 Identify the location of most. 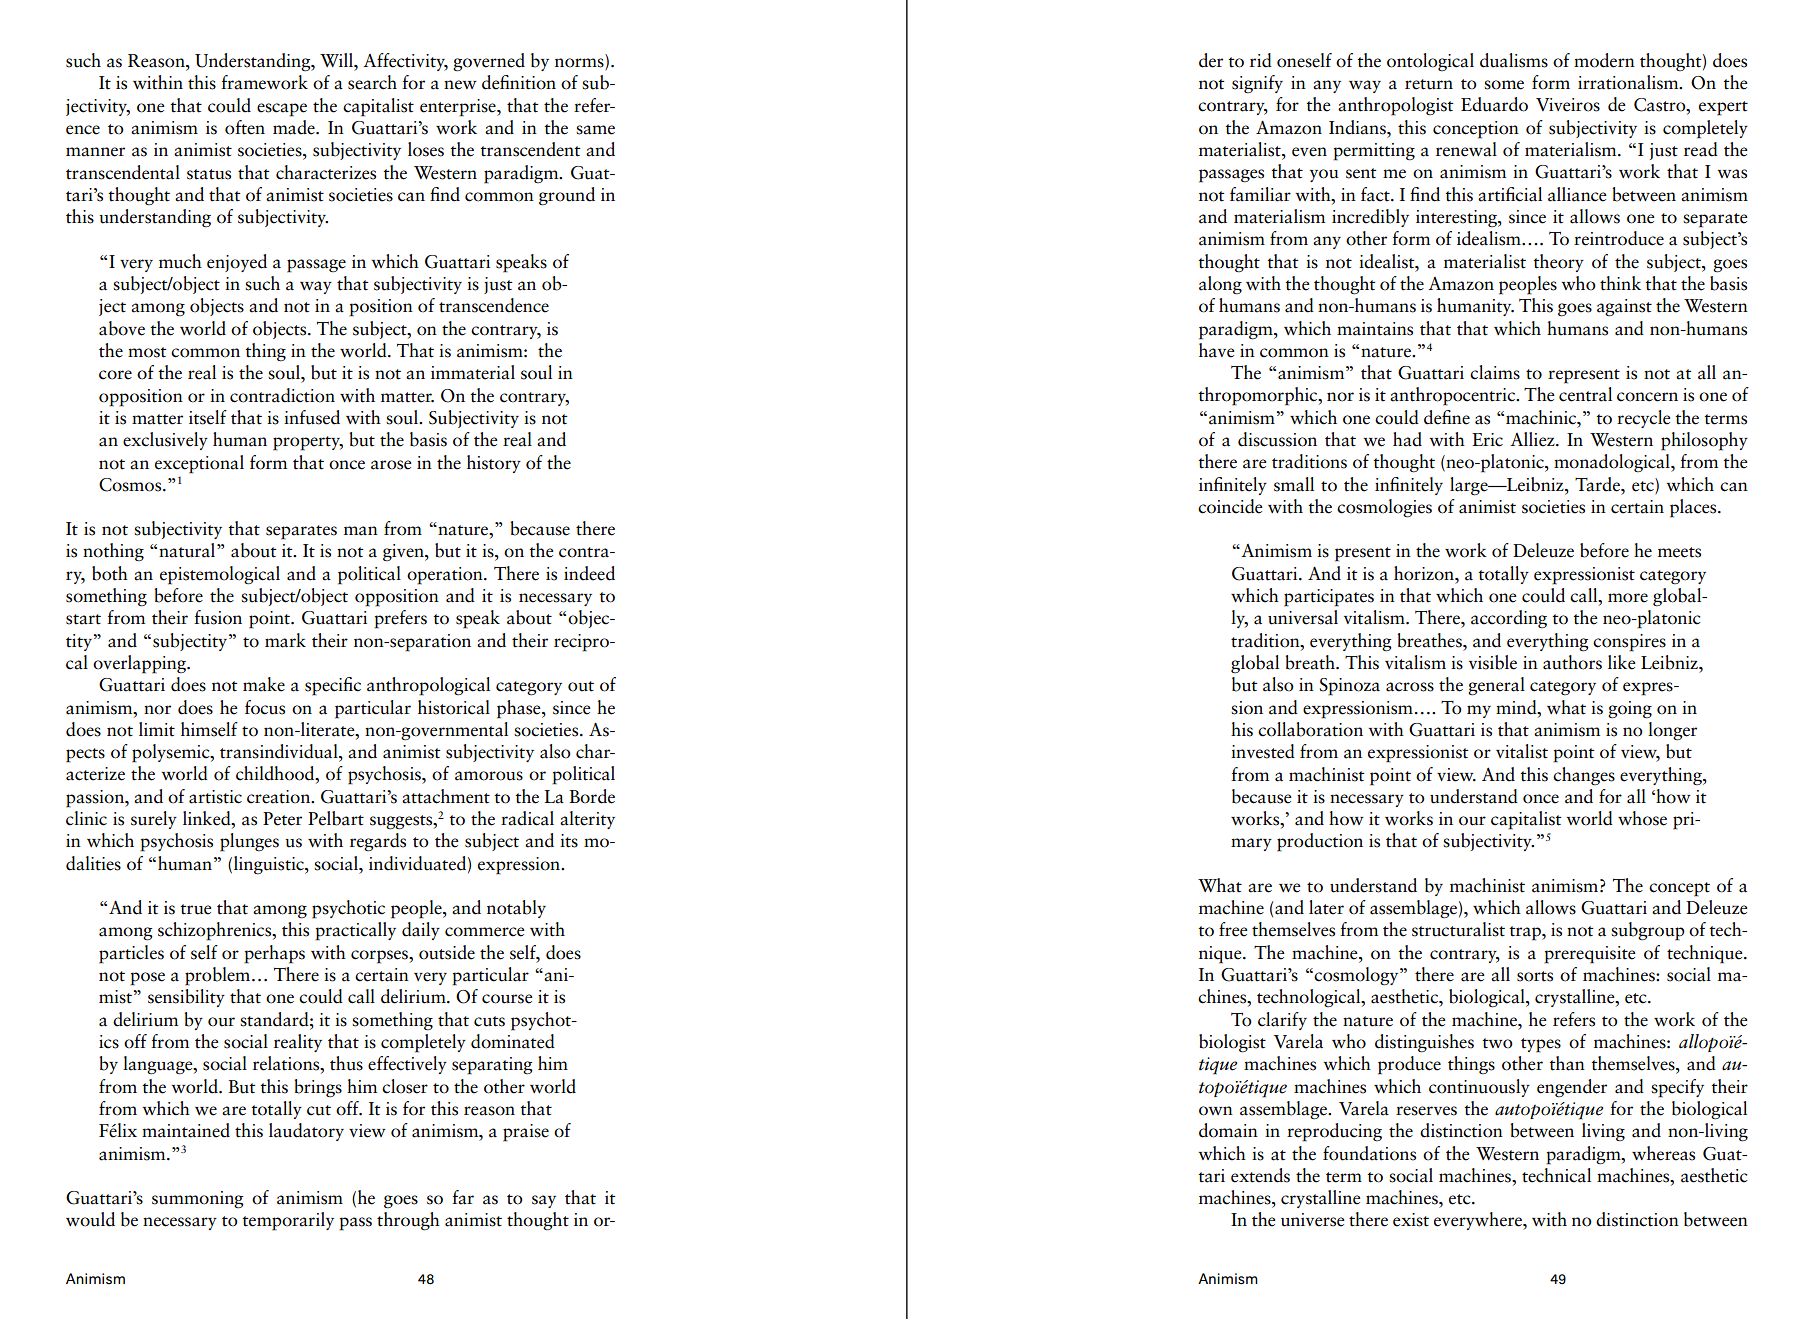
(147, 352).
